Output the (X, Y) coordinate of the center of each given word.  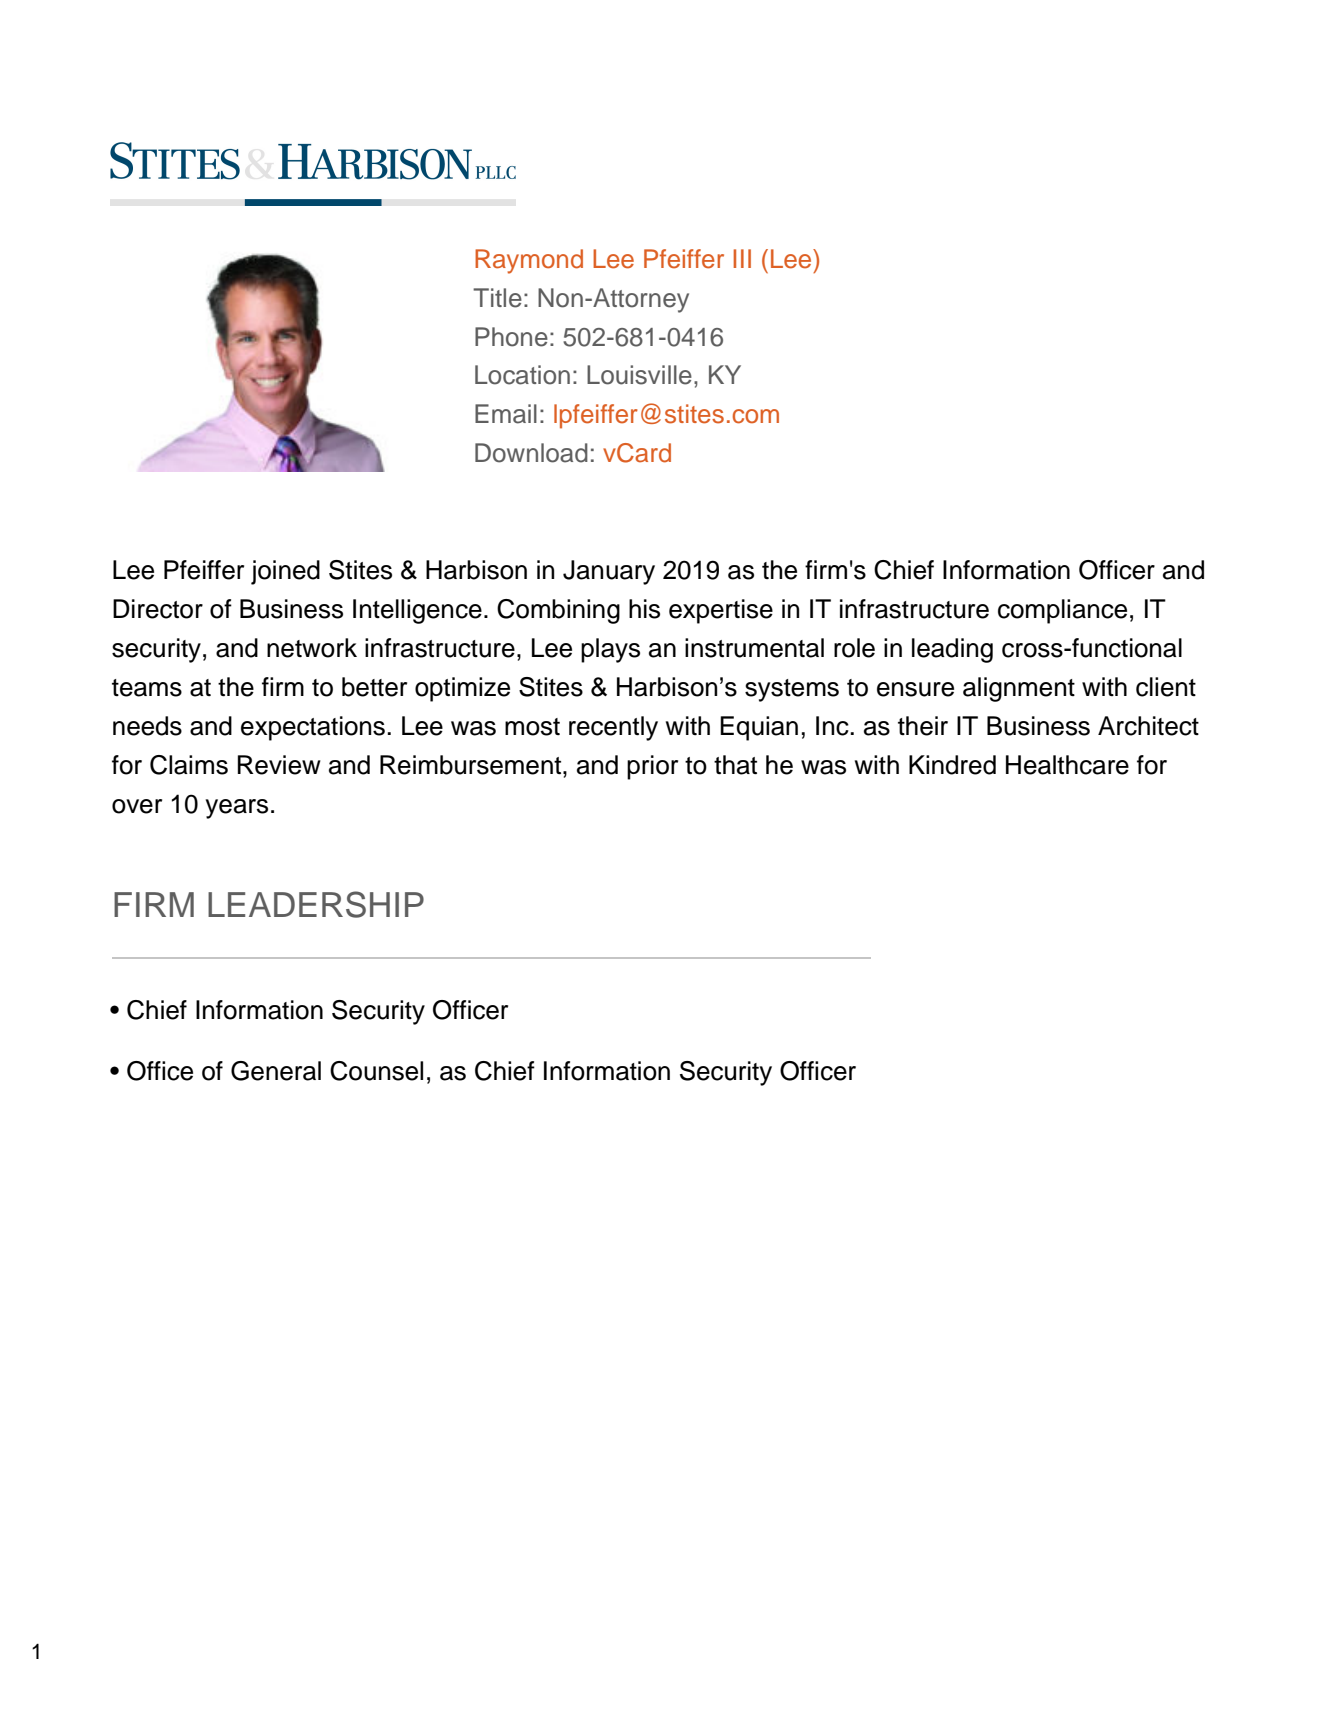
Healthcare (1067, 765)
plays (610, 650)
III (742, 258)
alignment (1019, 689)
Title (497, 298)
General (276, 1071)
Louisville (639, 375)
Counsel (376, 1071)
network (312, 648)
